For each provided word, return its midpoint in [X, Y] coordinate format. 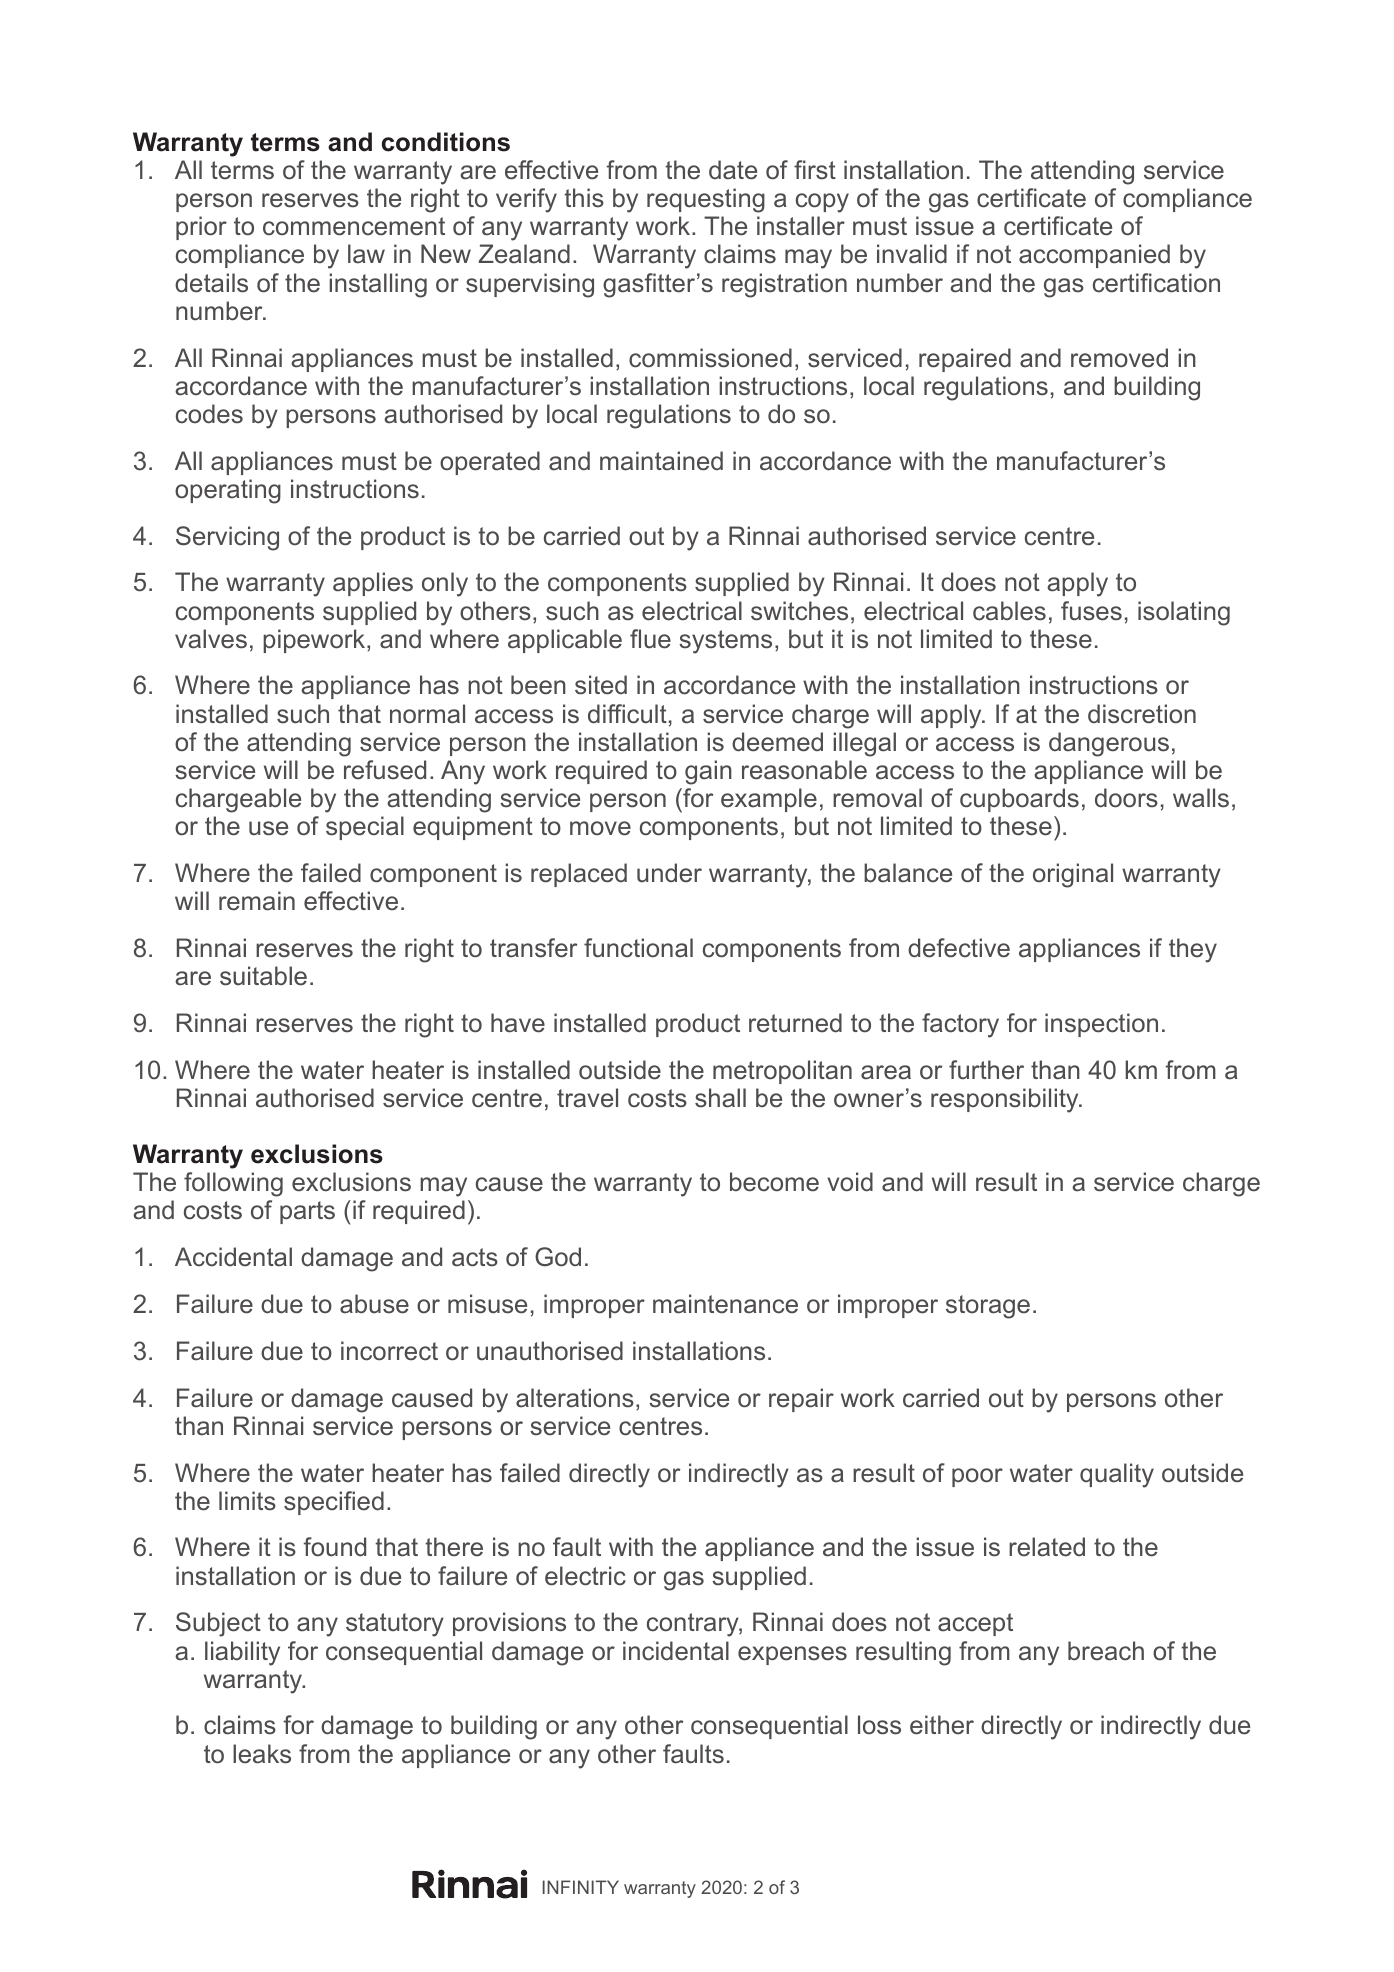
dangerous [1109, 744]
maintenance [725, 1304]
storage [988, 1307]
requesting [706, 200]
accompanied [1094, 256]
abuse [374, 1304]
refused [385, 770]
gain [708, 772]
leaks [262, 1754]
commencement [354, 226]
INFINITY [581, 1887]
